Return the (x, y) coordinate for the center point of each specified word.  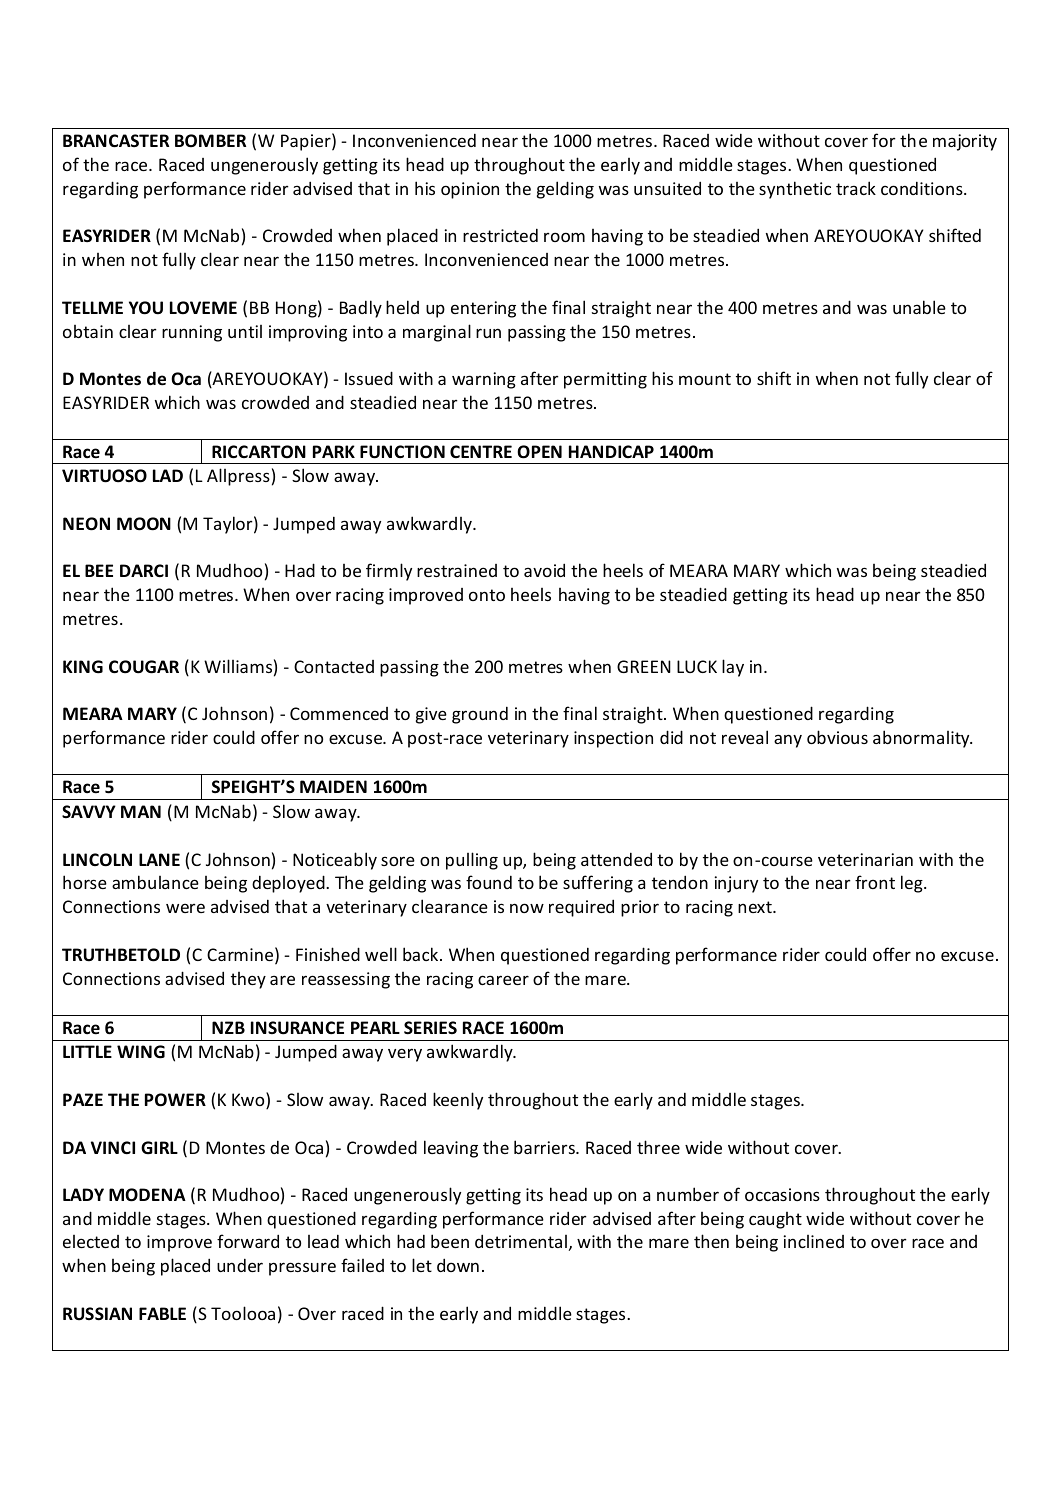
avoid (544, 570)
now (527, 908)
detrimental (521, 1241)
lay (733, 668)
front (875, 882)
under (240, 1265)
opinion (470, 190)
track (856, 188)
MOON (144, 524)
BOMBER (210, 140)
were (185, 908)
